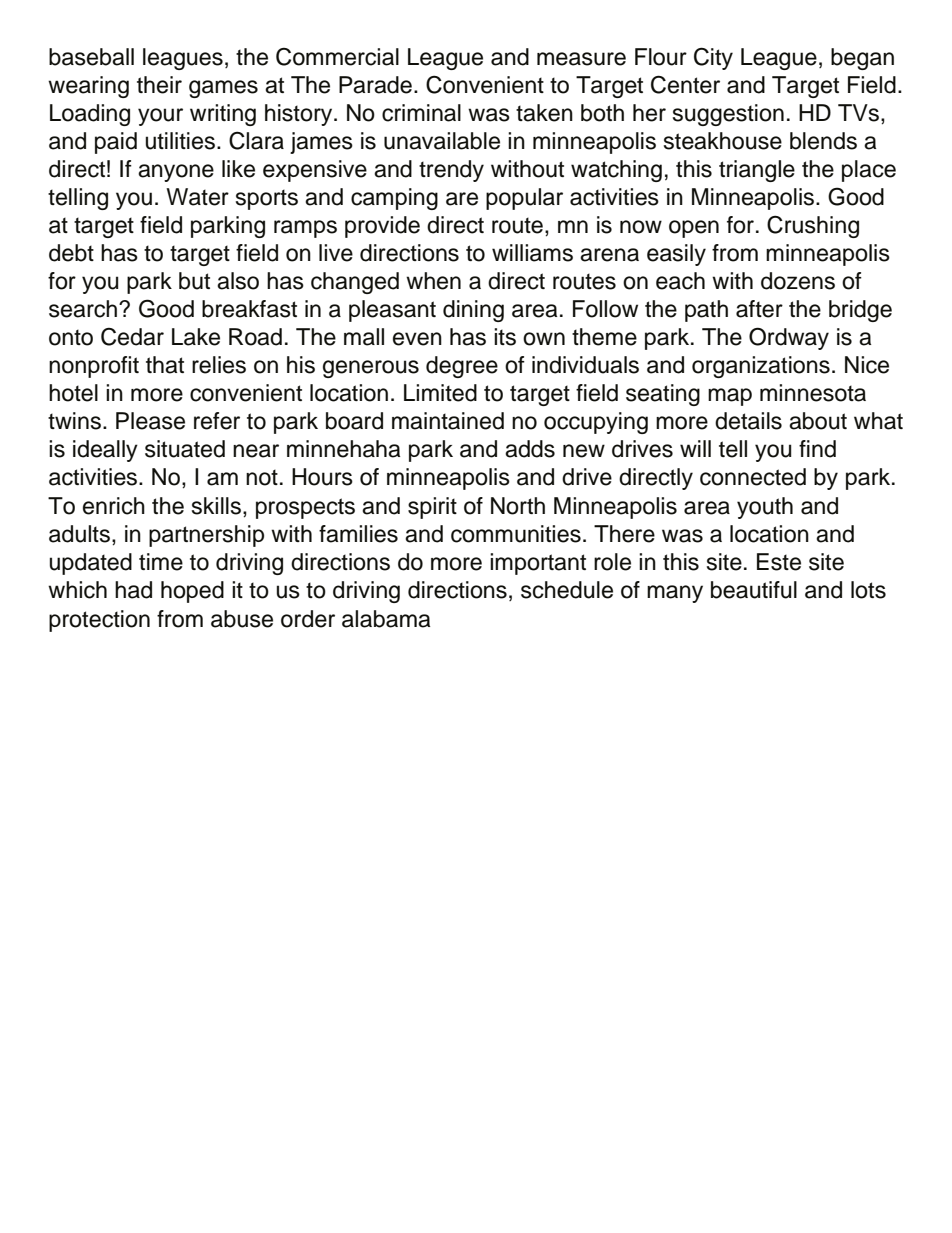  I want to click on Parade, so click(375, 85).
